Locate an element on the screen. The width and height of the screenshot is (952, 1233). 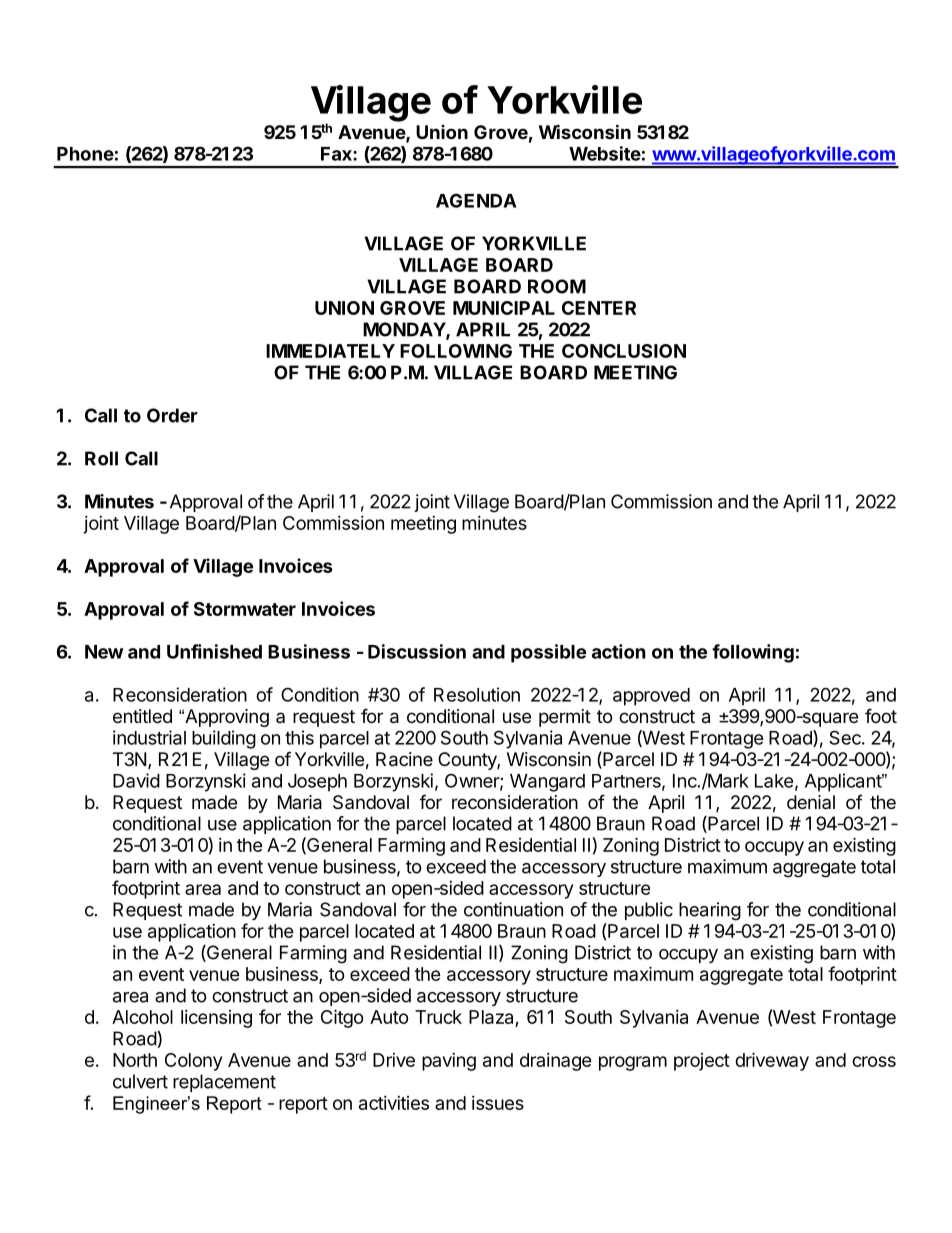
Racine is located at coordinates (404, 759).
